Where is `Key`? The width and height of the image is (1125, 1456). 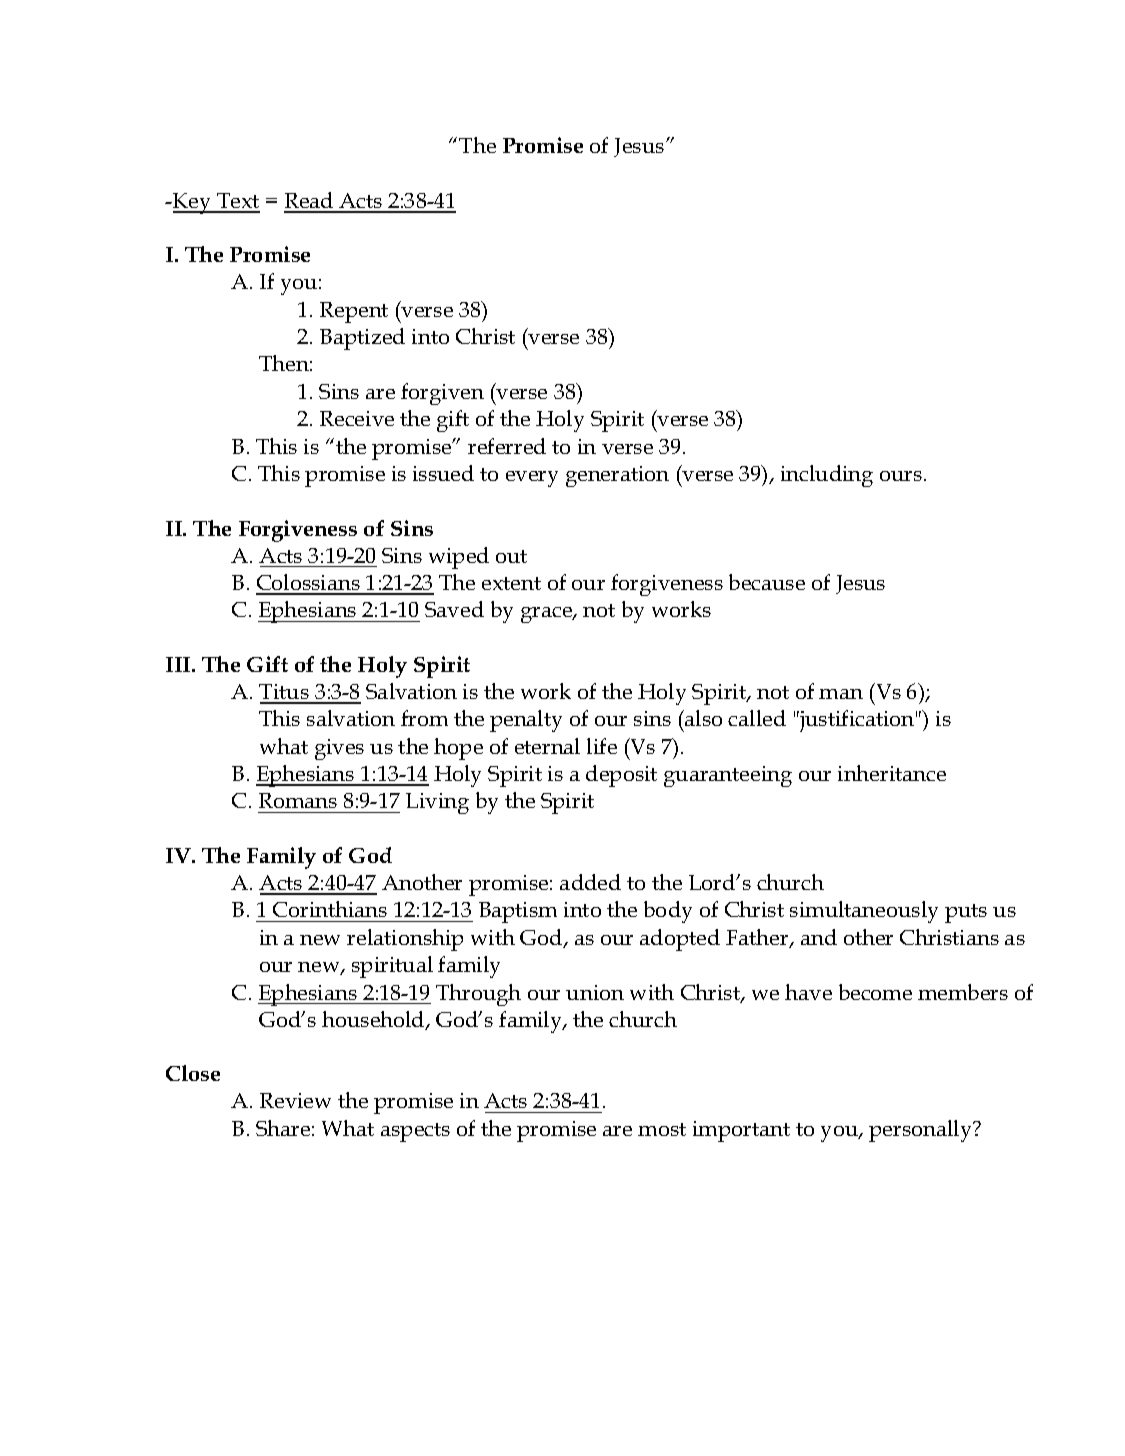
Key is located at coordinates (192, 203).
